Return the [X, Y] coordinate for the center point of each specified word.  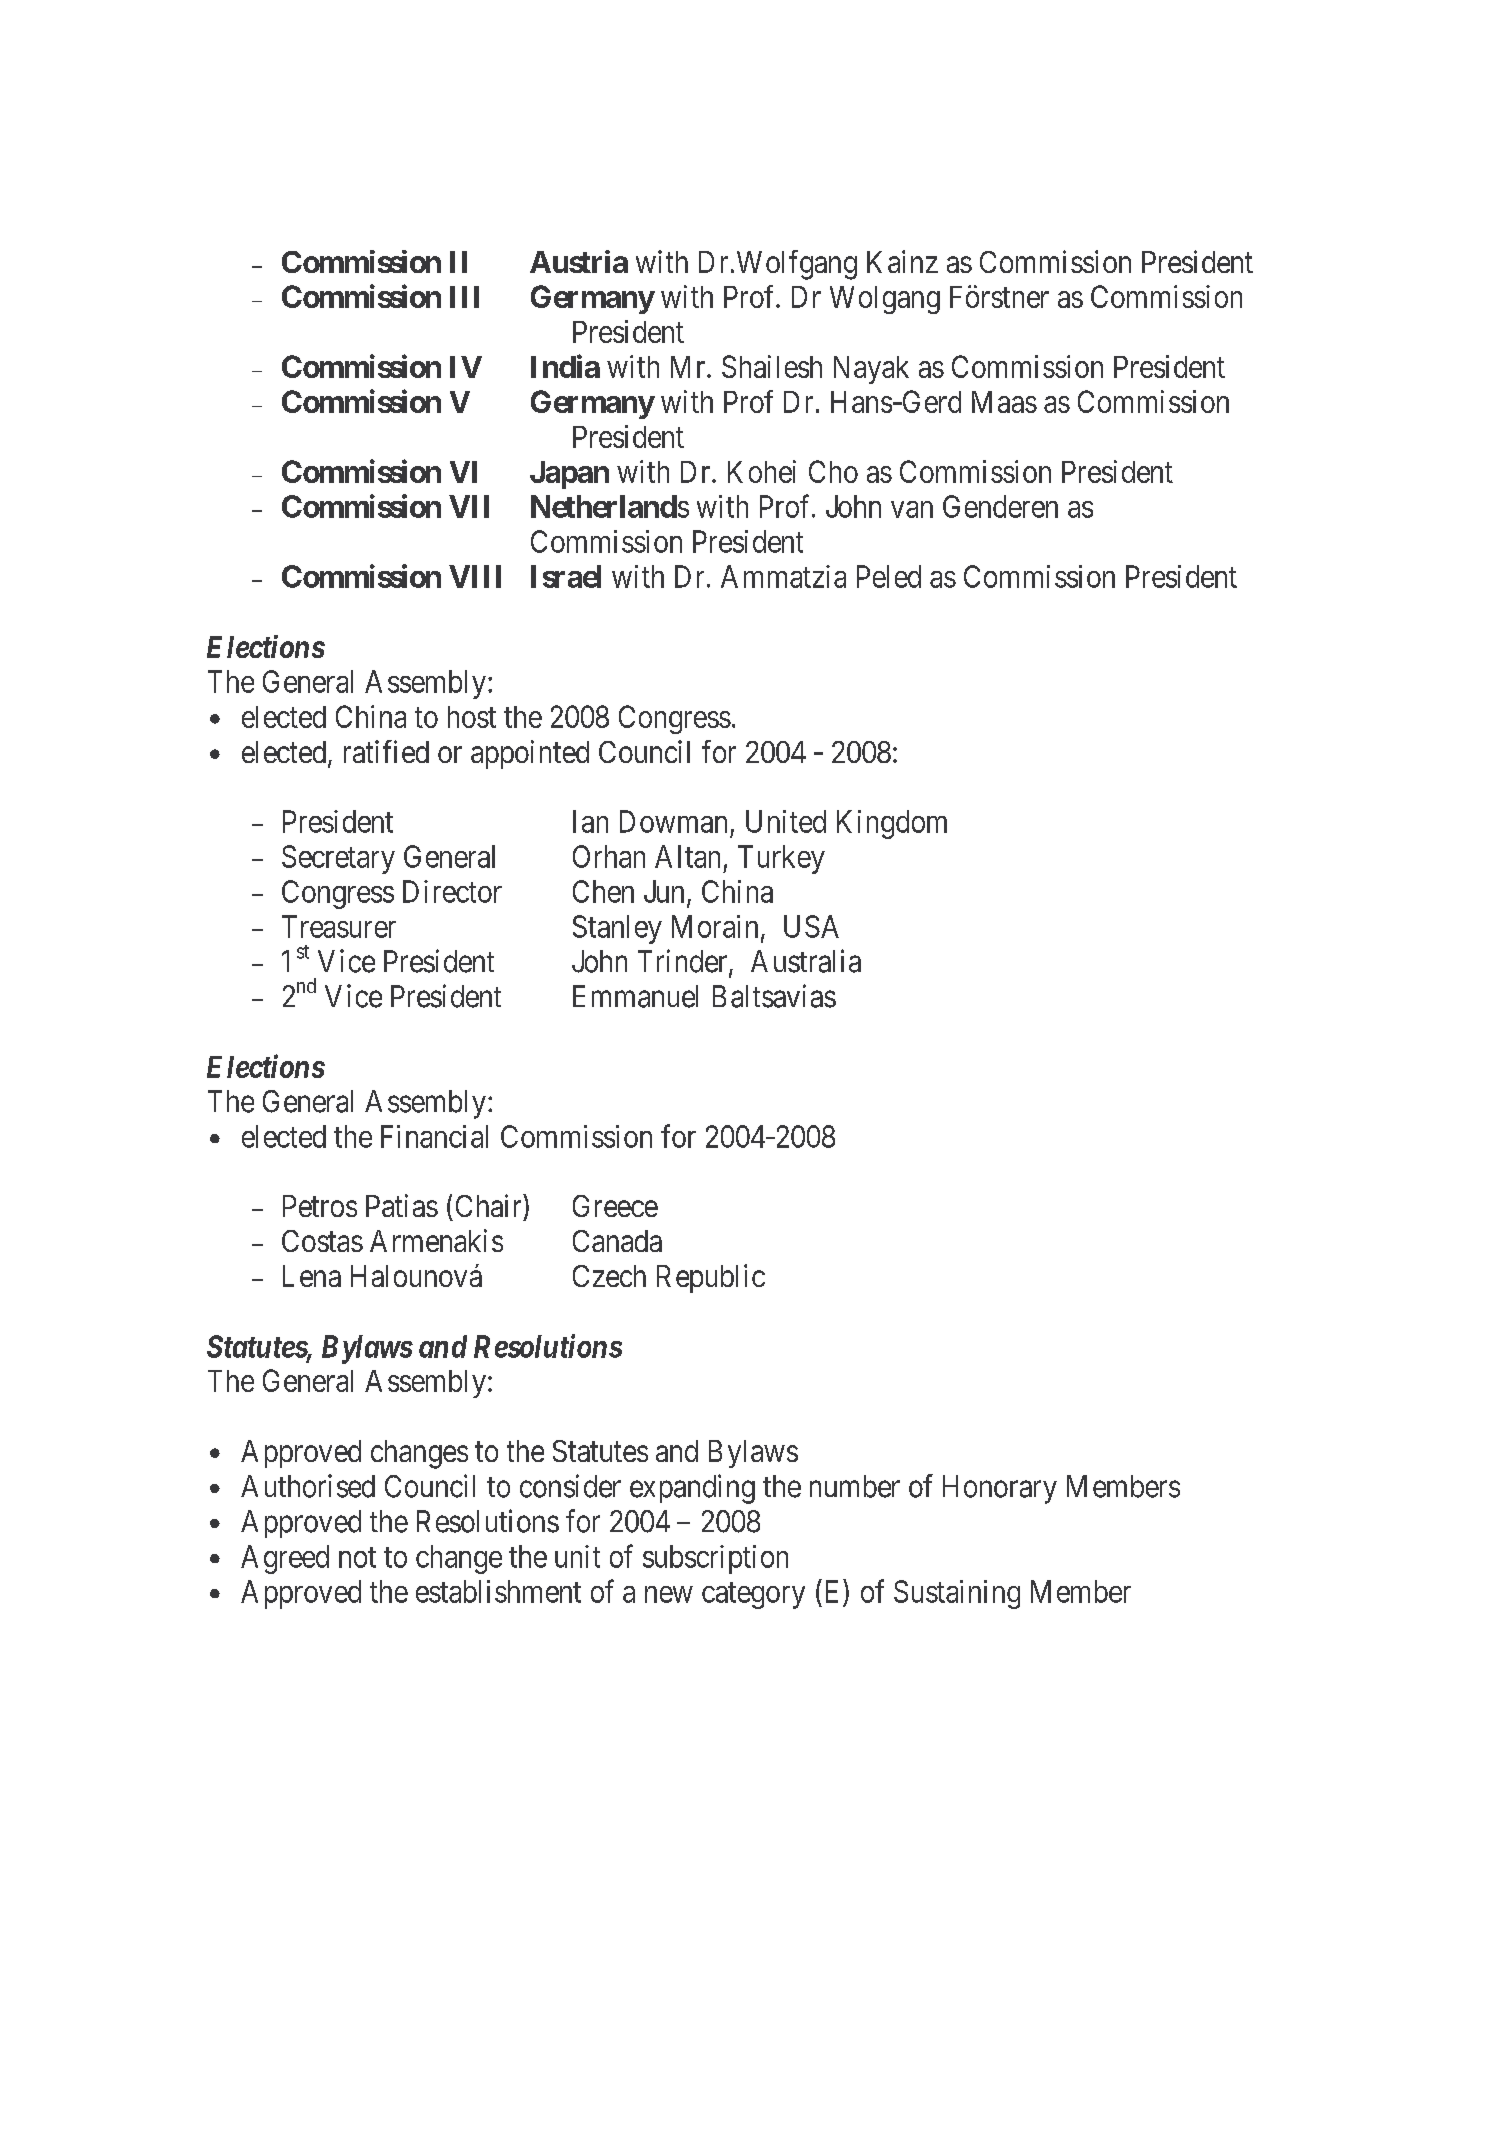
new [669, 1594]
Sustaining [957, 1594]
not [357, 1558]
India [565, 366]
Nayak [871, 370]
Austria [579, 261]
